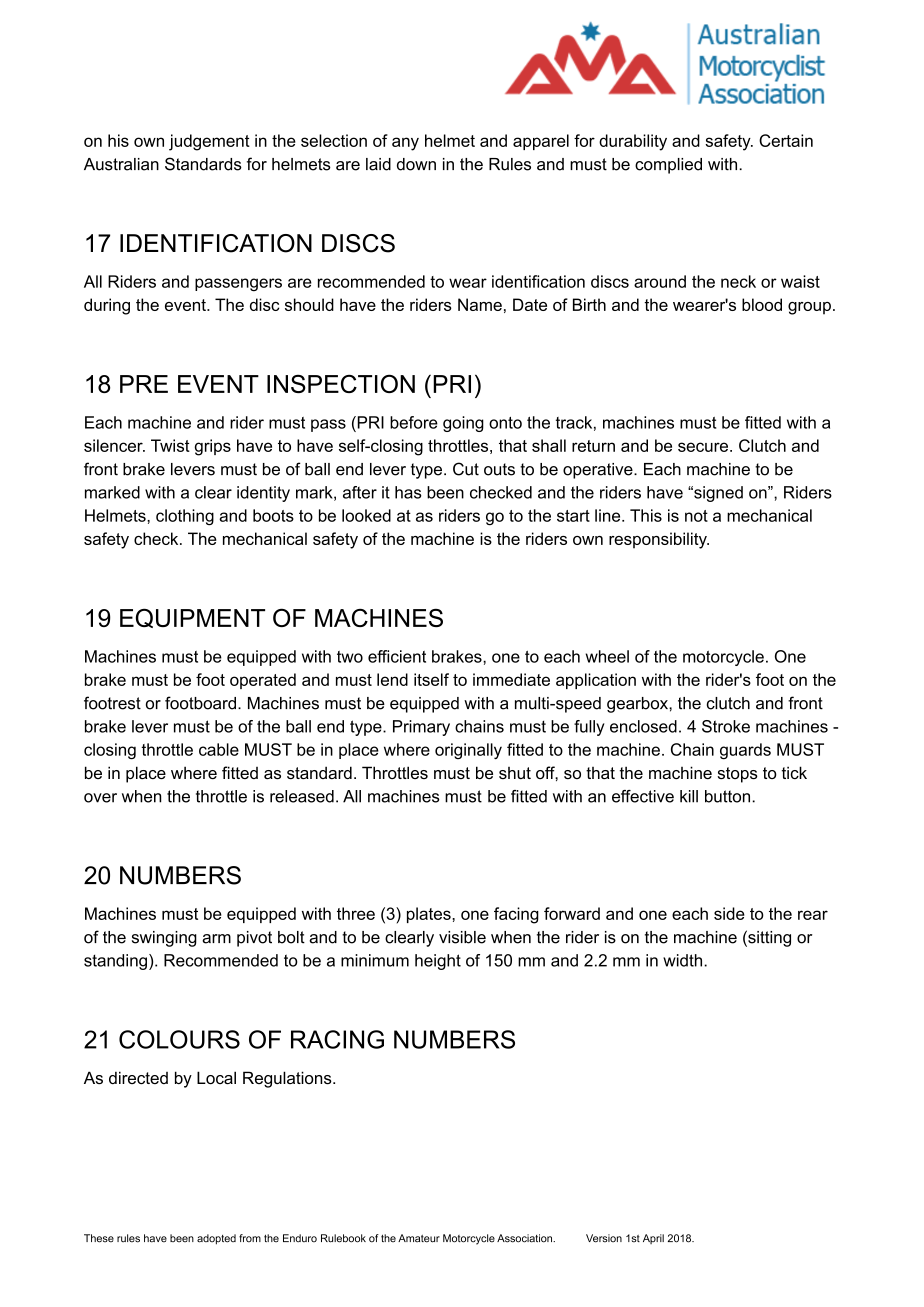  What do you see at coordinates (216, 1239) in the screenshot?
I see `adopted` at bounding box center [216, 1239].
